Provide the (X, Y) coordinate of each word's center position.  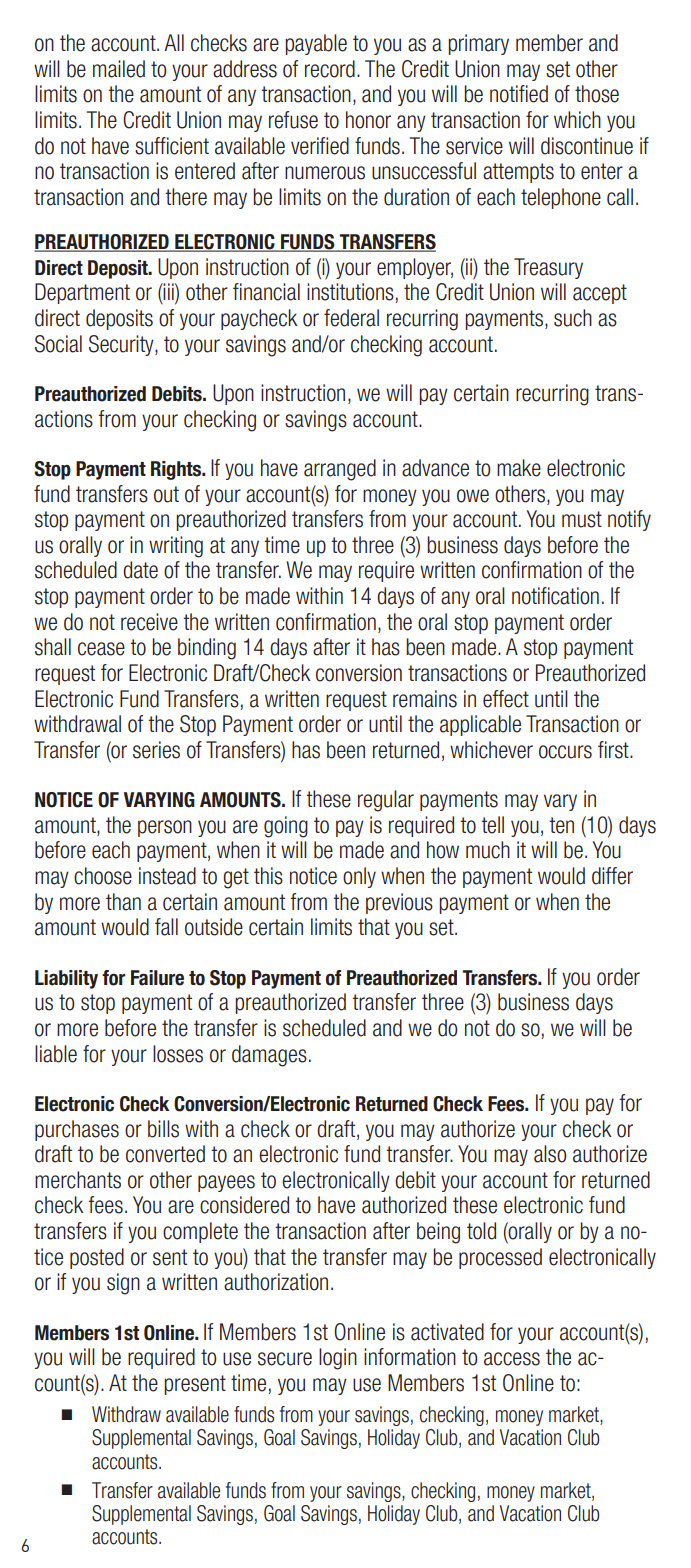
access (512, 1359)
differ (612, 876)
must (582, 519)
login (338, 1359)
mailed (119, 69)
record (330, 69)
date (140, 570)
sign (123, 1284)
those (597, 94)
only (359, 877)
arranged (340, 470)
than (123, 902)
